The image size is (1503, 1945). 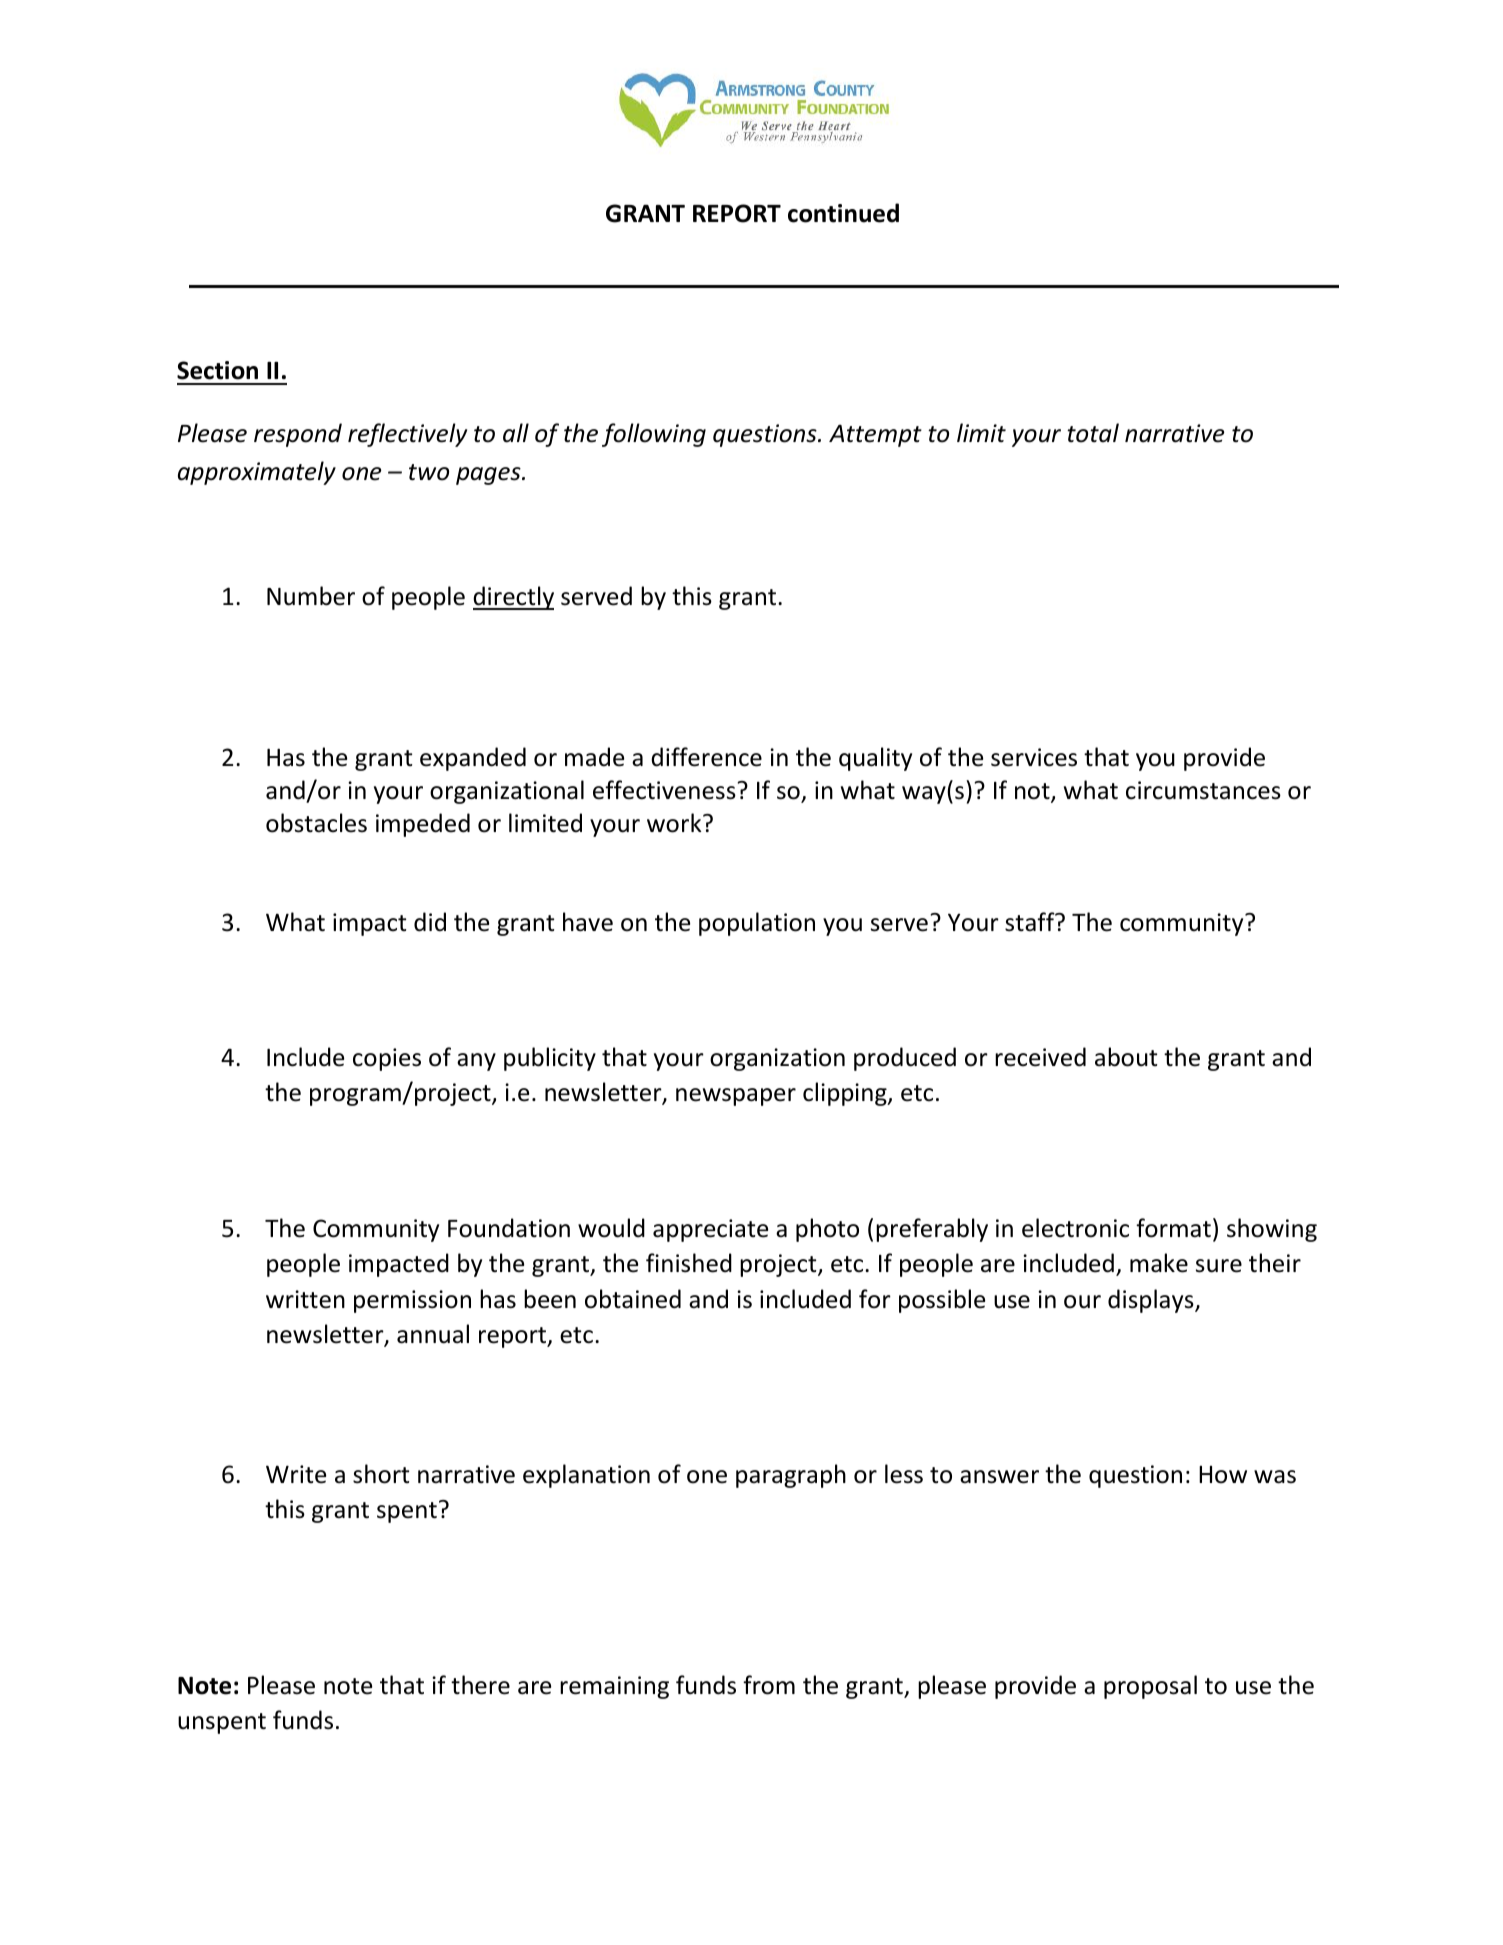 What do you see at coordinates (1152, 1301) in the page?
I see `displays` at bounding box center [1152, 1301].
